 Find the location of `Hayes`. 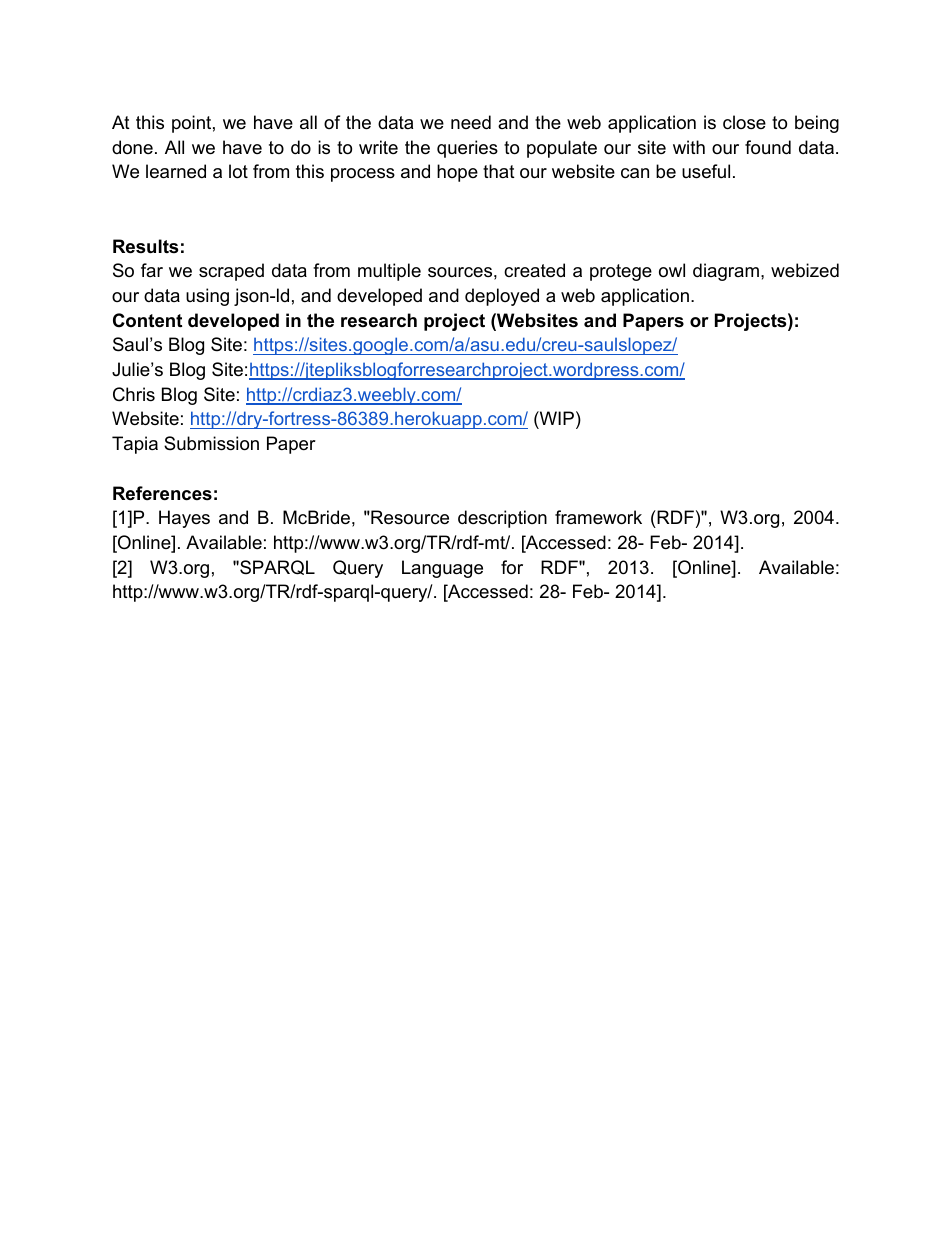

Hayes is located at coordinates (184, 519).
